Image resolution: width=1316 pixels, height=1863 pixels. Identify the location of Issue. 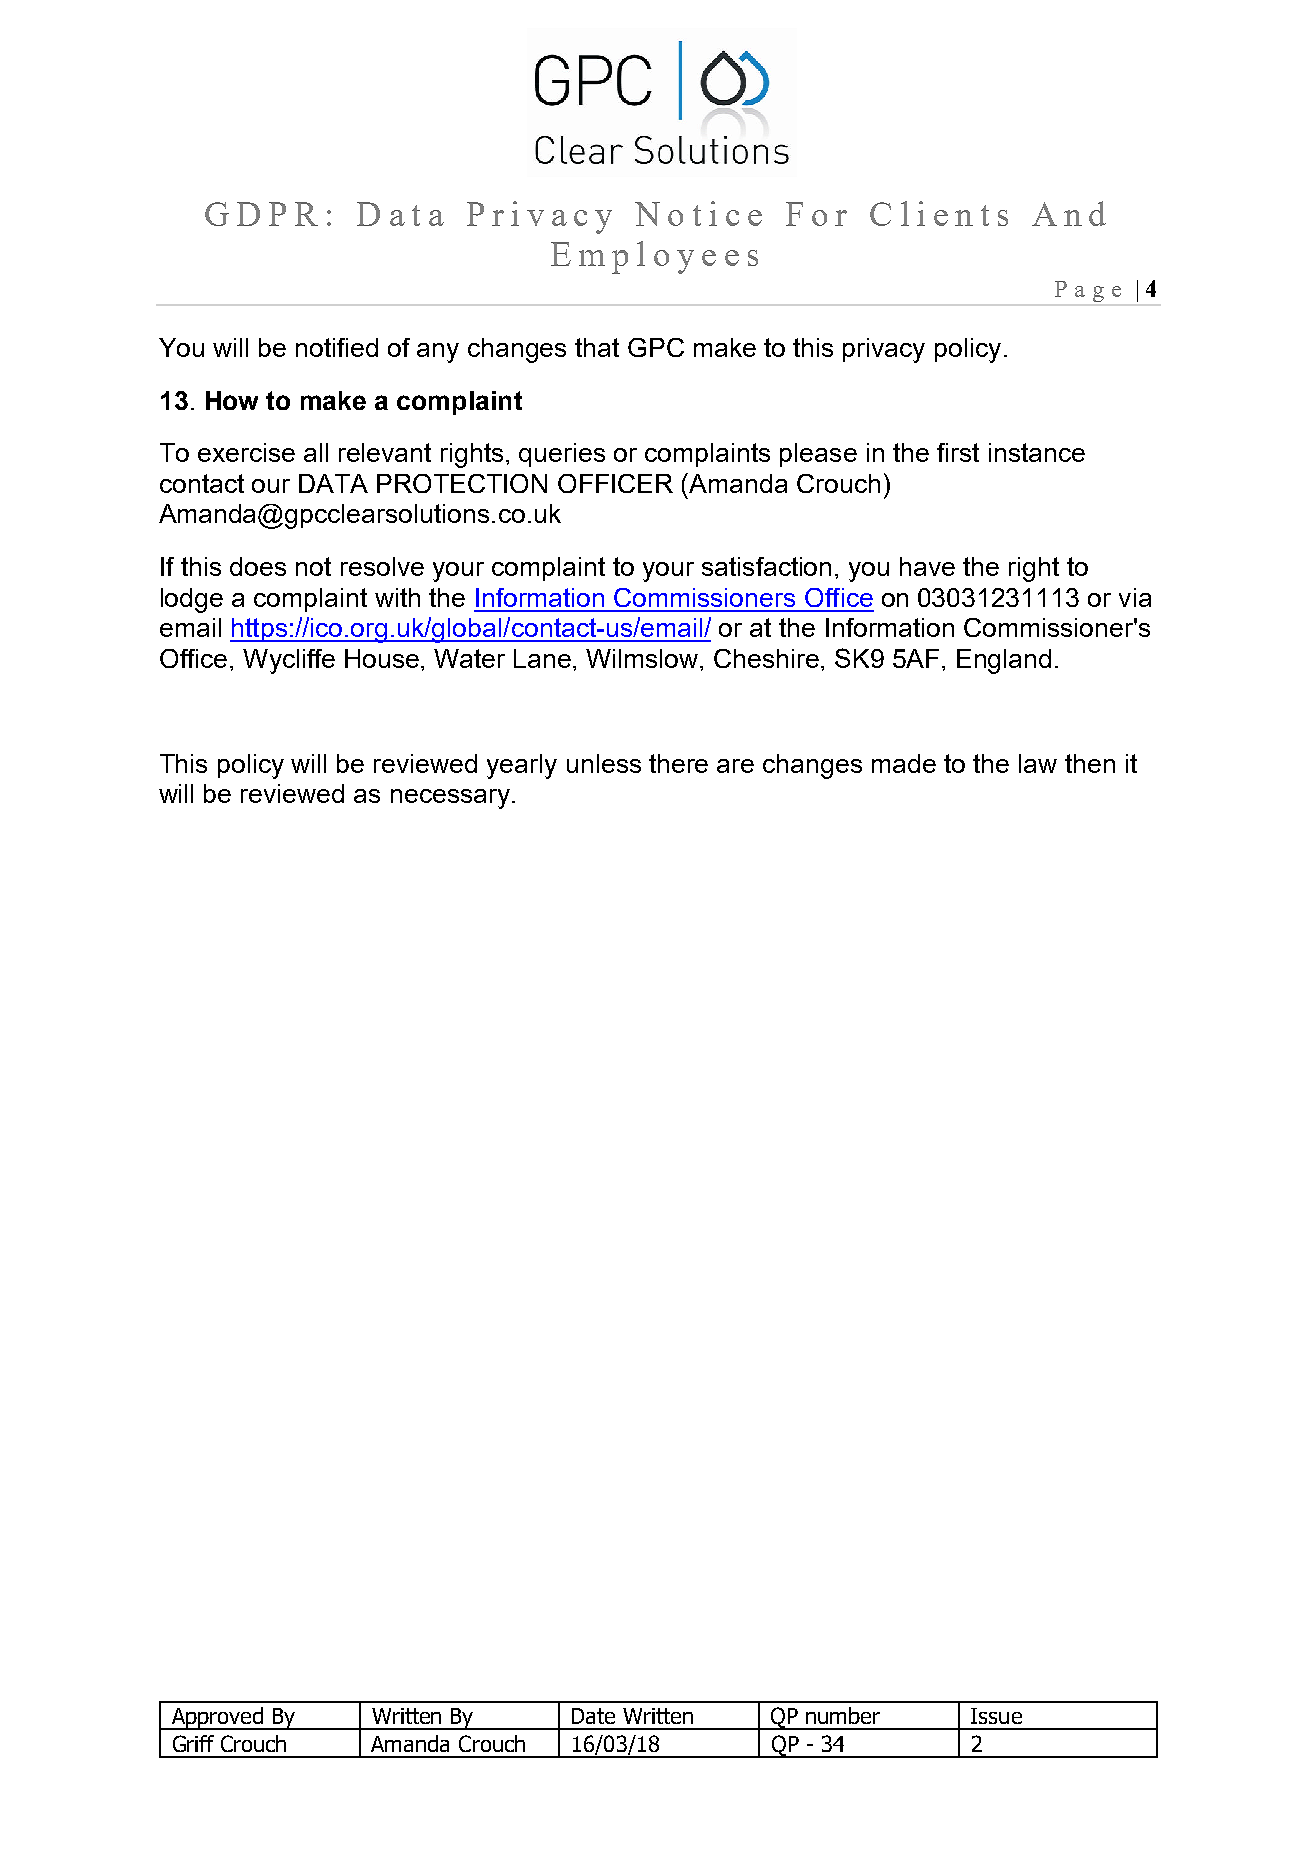
(996, 1716).
